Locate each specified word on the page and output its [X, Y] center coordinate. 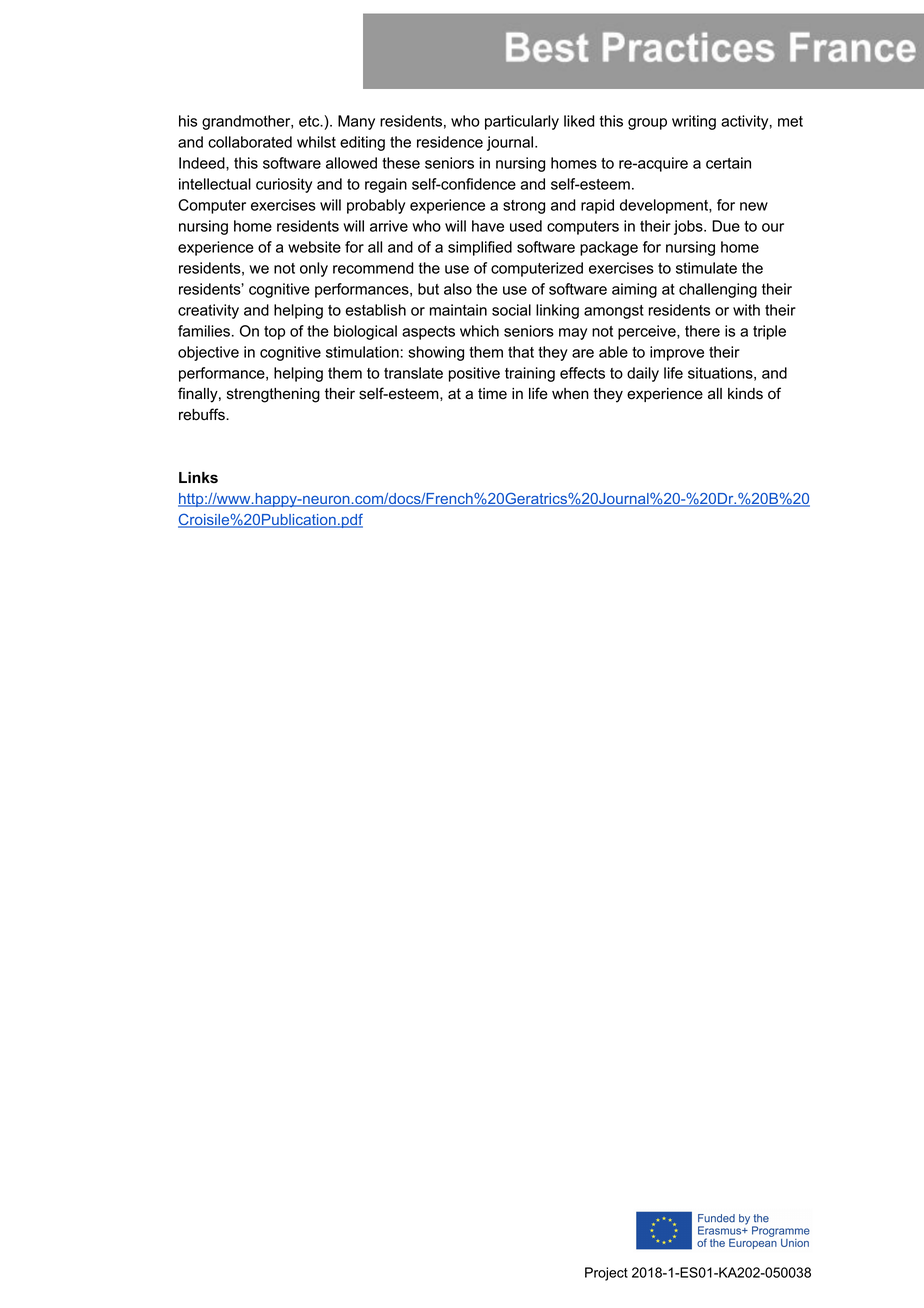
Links [198, 477]
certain [728, 163]
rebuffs [203, 414]
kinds [745, 394]
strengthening [273, 395]
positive [474, 374]
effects [582, 373]
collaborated [250, 142]
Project [606, 1274]
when [570, 394]
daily [643, 374]
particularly [522, 122]
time [492, 394]
